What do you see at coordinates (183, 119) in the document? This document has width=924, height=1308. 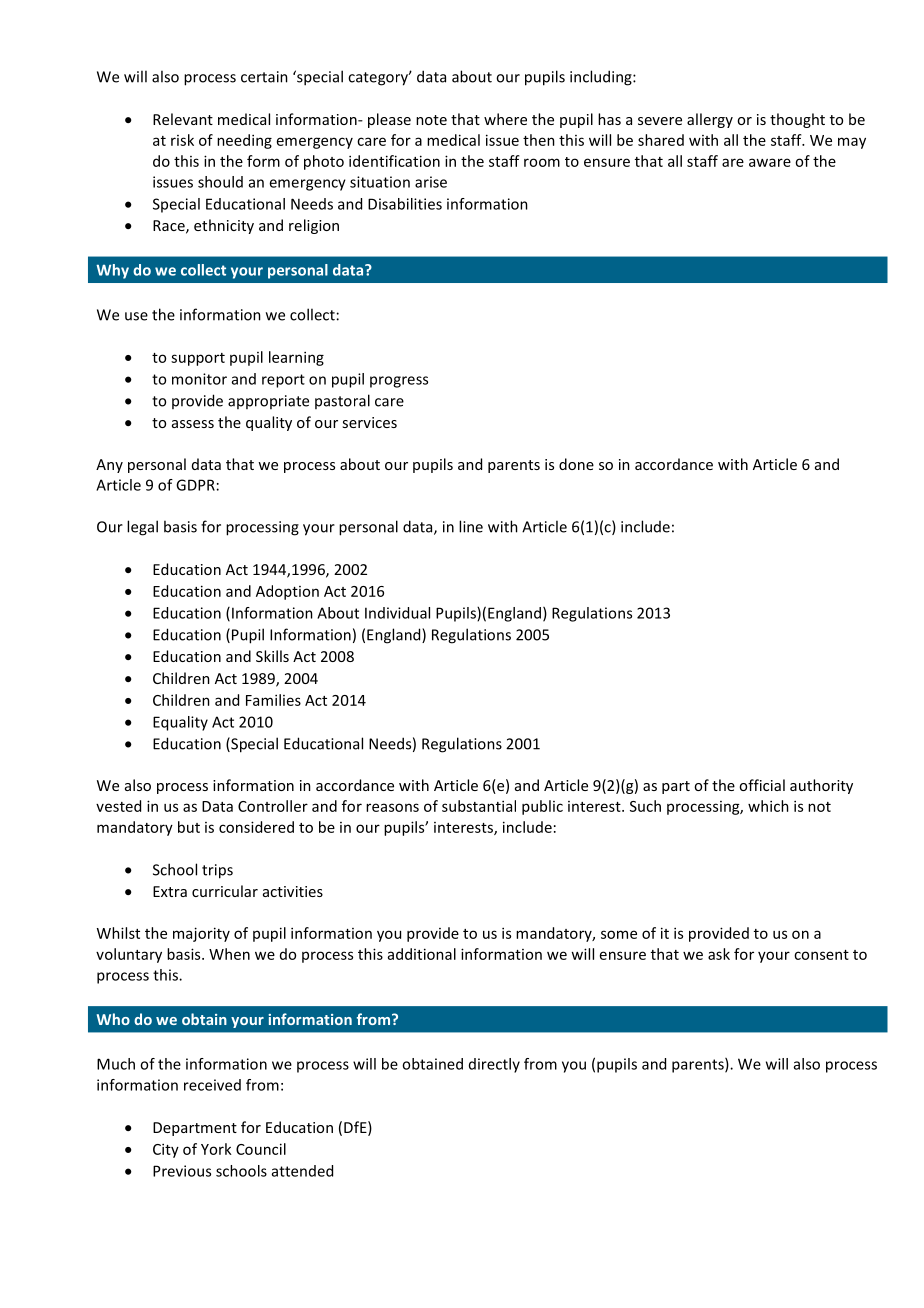 I see `Relevant` at bounding box center [183, 119].
